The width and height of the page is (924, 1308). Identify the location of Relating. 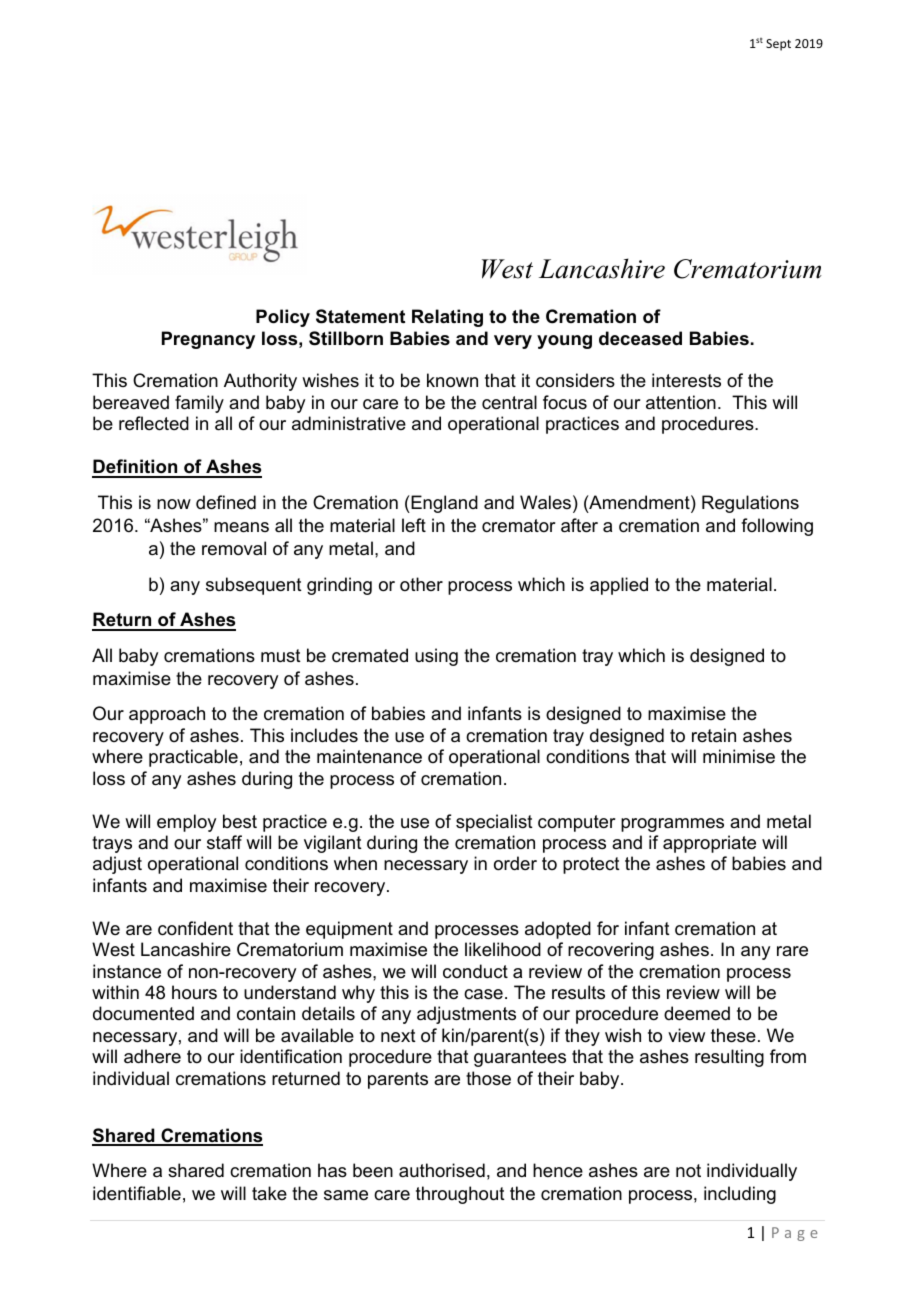
(447, 318).
